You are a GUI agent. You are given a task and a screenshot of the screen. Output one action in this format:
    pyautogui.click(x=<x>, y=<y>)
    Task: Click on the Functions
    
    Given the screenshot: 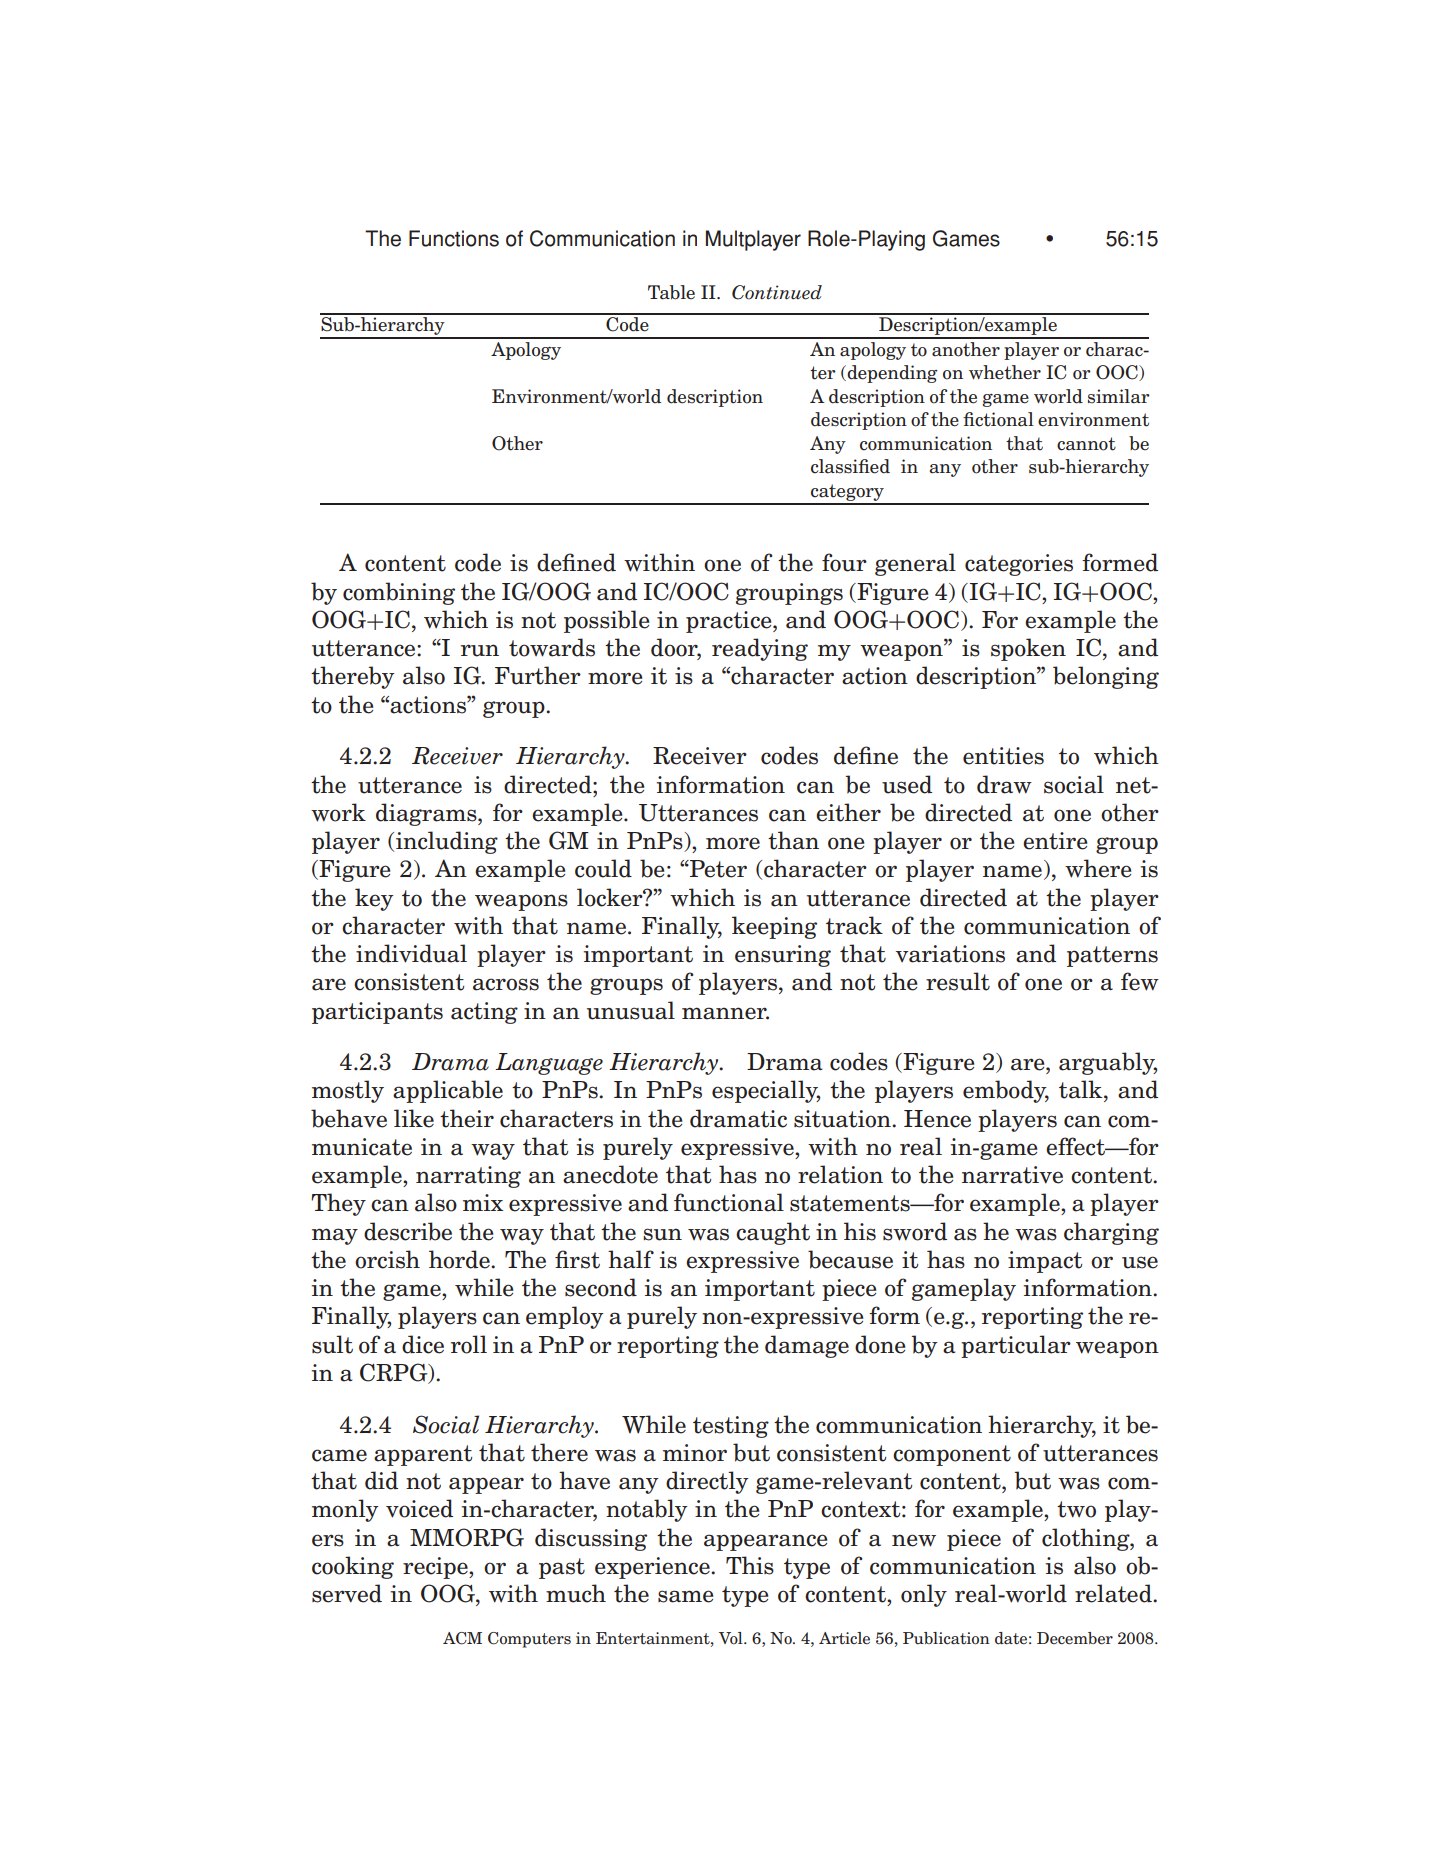 What is the action you would take?
    pyautogui.click(x=454, y=238)
